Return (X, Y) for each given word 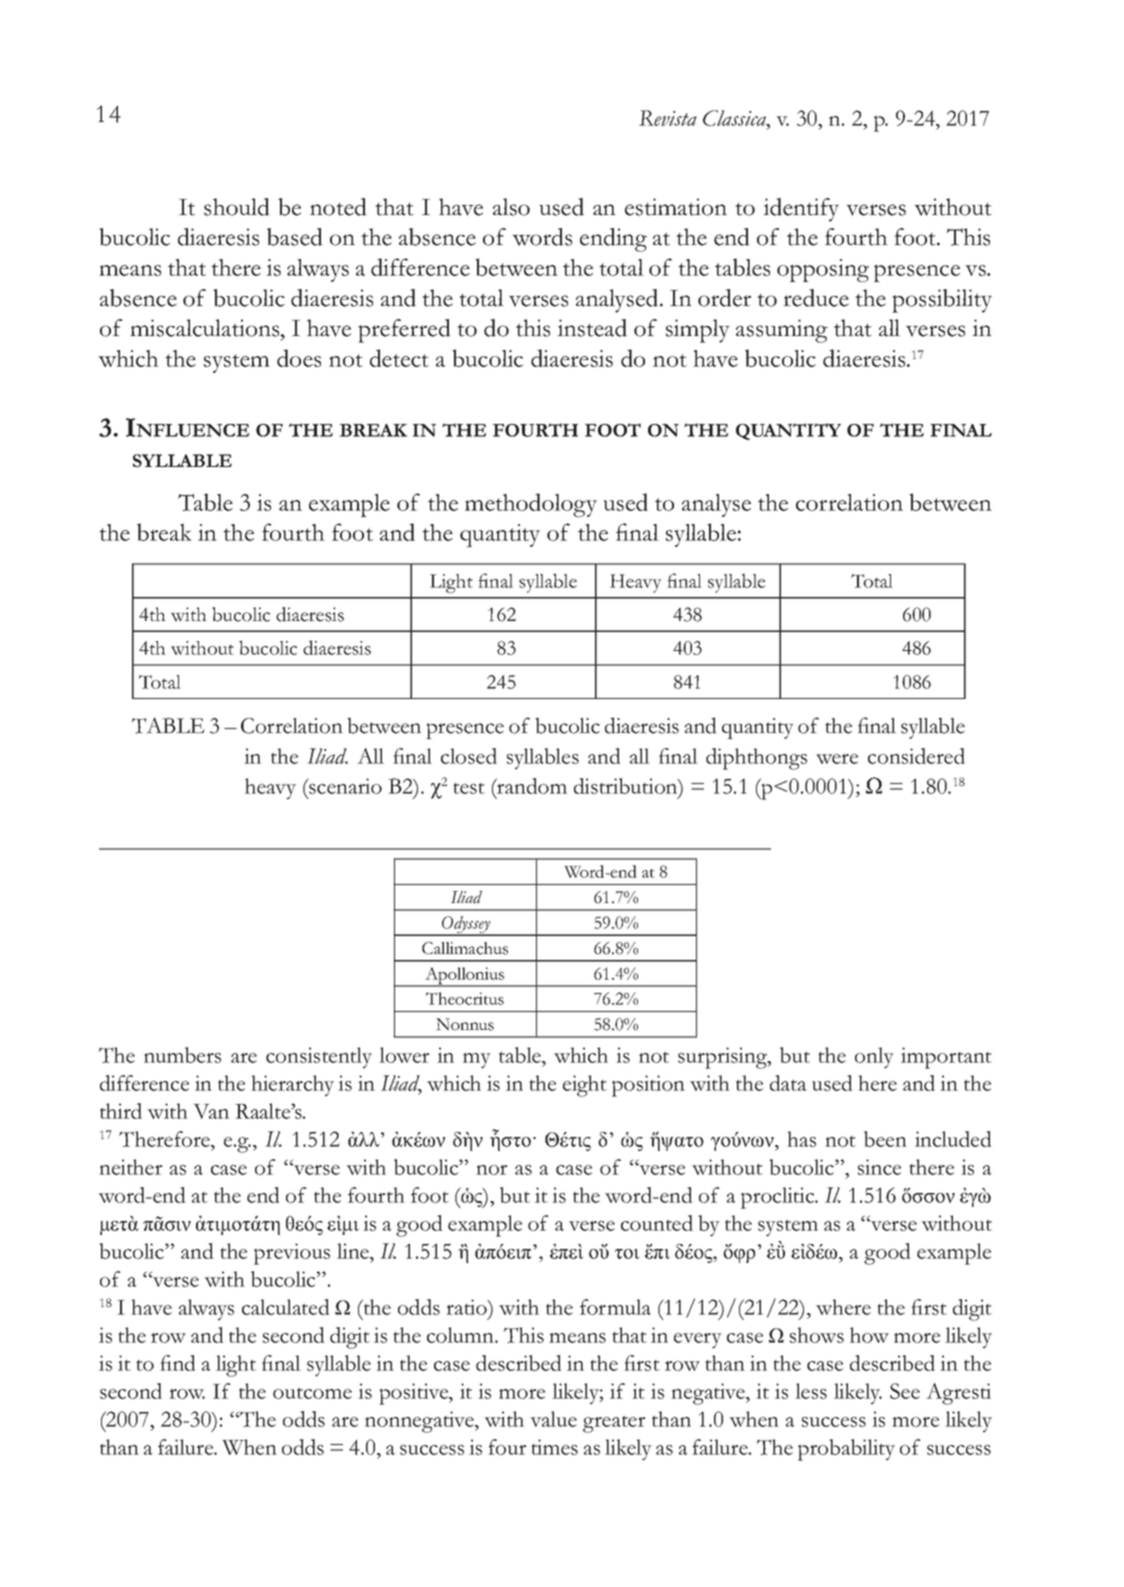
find (178, 1363)
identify (801, 210)
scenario (344, 786)
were (837, 759)
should (237, 207)
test (469, 788)
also (511, 207)
